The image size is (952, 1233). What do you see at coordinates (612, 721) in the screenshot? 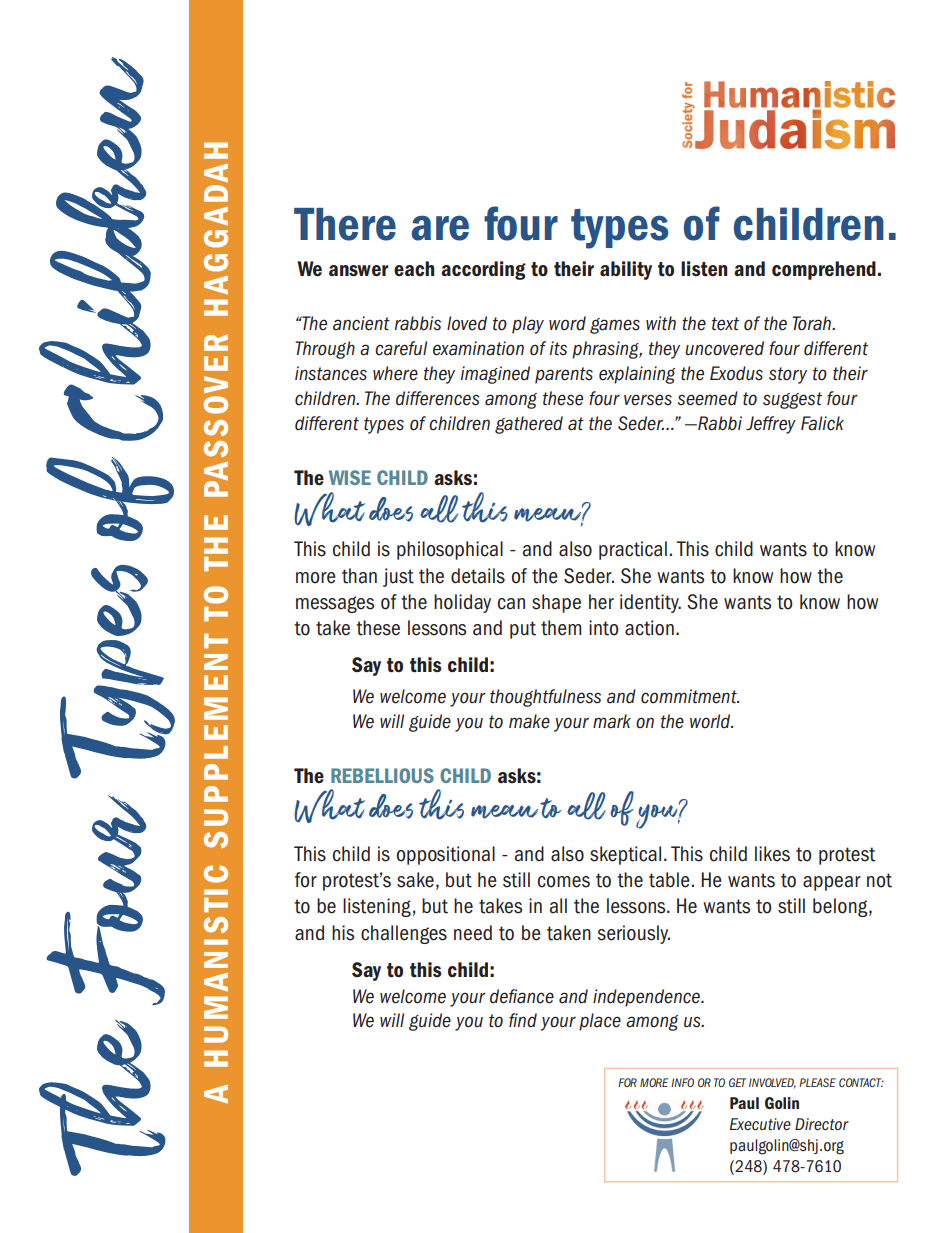
I see `mark` at bounding box center [612, 721].
